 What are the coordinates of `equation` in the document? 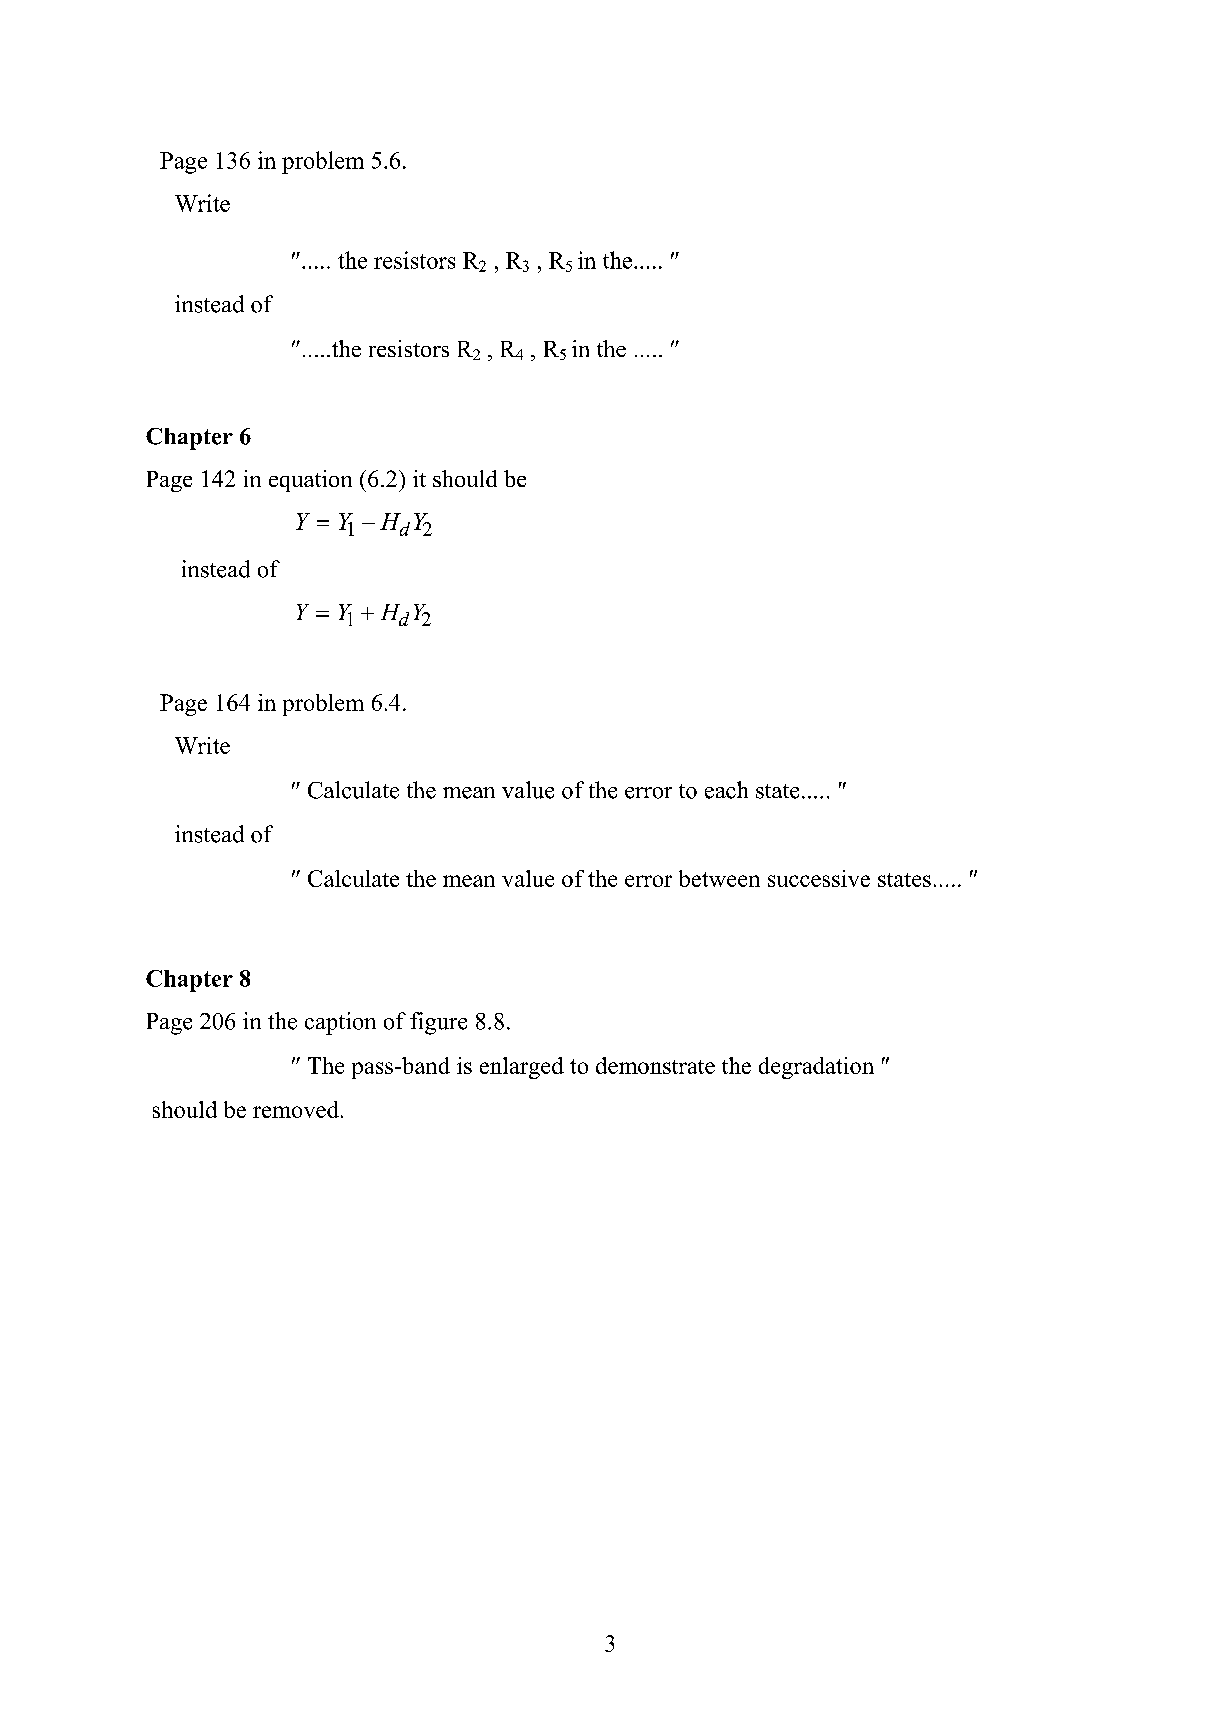 It's located at (310, 481).
